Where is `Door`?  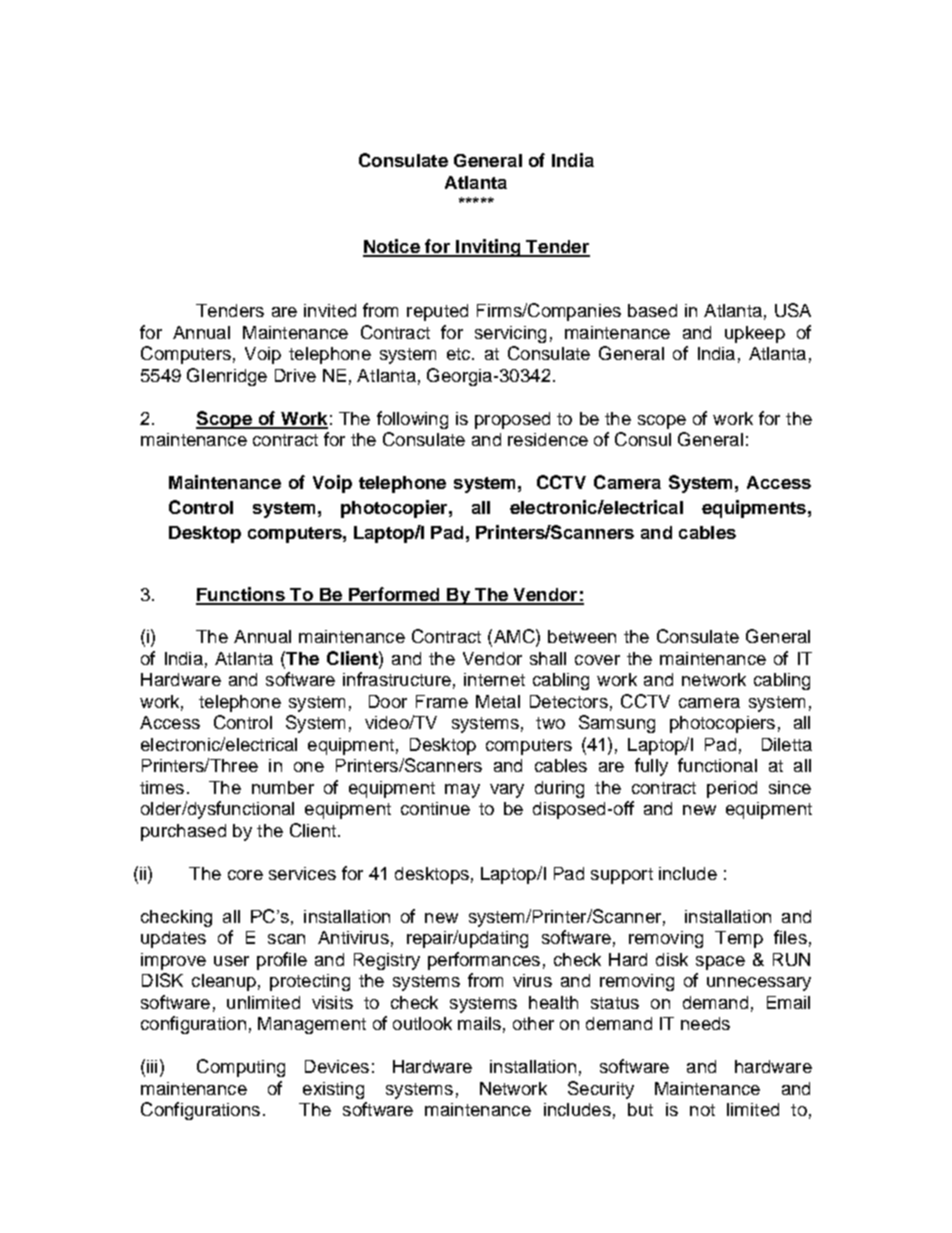 Door is located at coordinates (388, 701).
